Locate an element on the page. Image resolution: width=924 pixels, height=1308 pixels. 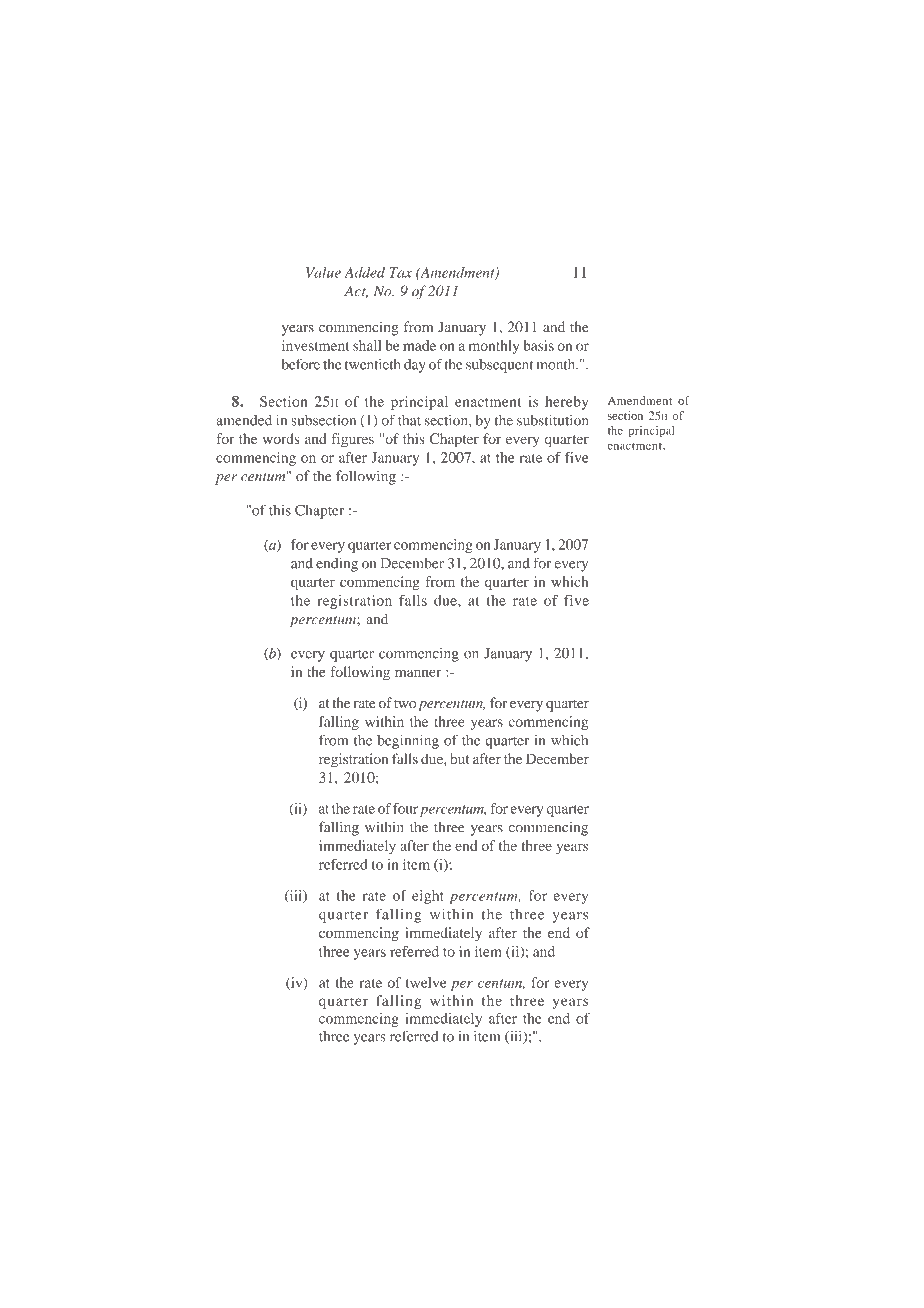
twelve is located at coordinates (426, 982).
